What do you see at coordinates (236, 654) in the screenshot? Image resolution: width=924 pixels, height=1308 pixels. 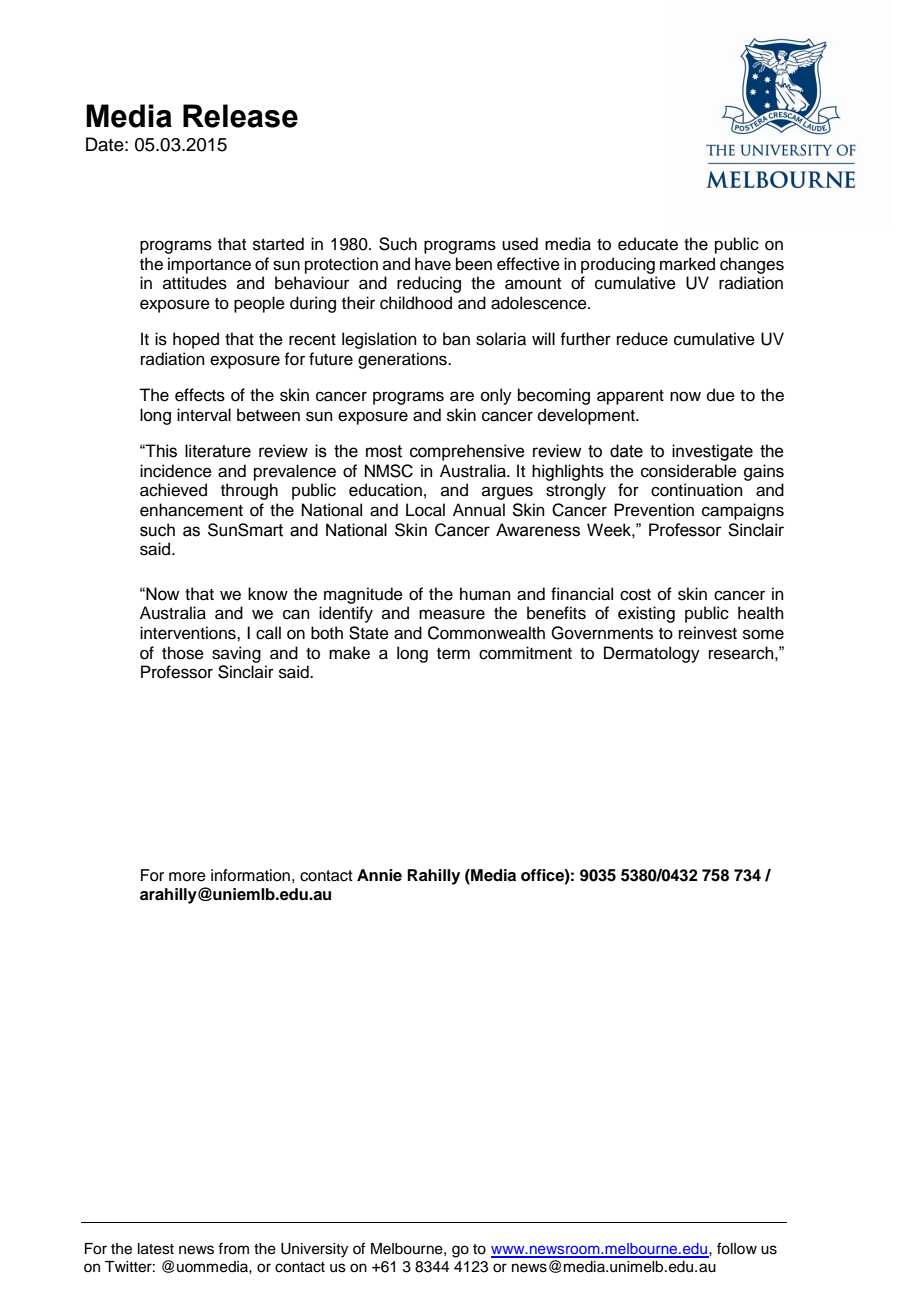 I see `saving` at bounding box center [236, 654].
